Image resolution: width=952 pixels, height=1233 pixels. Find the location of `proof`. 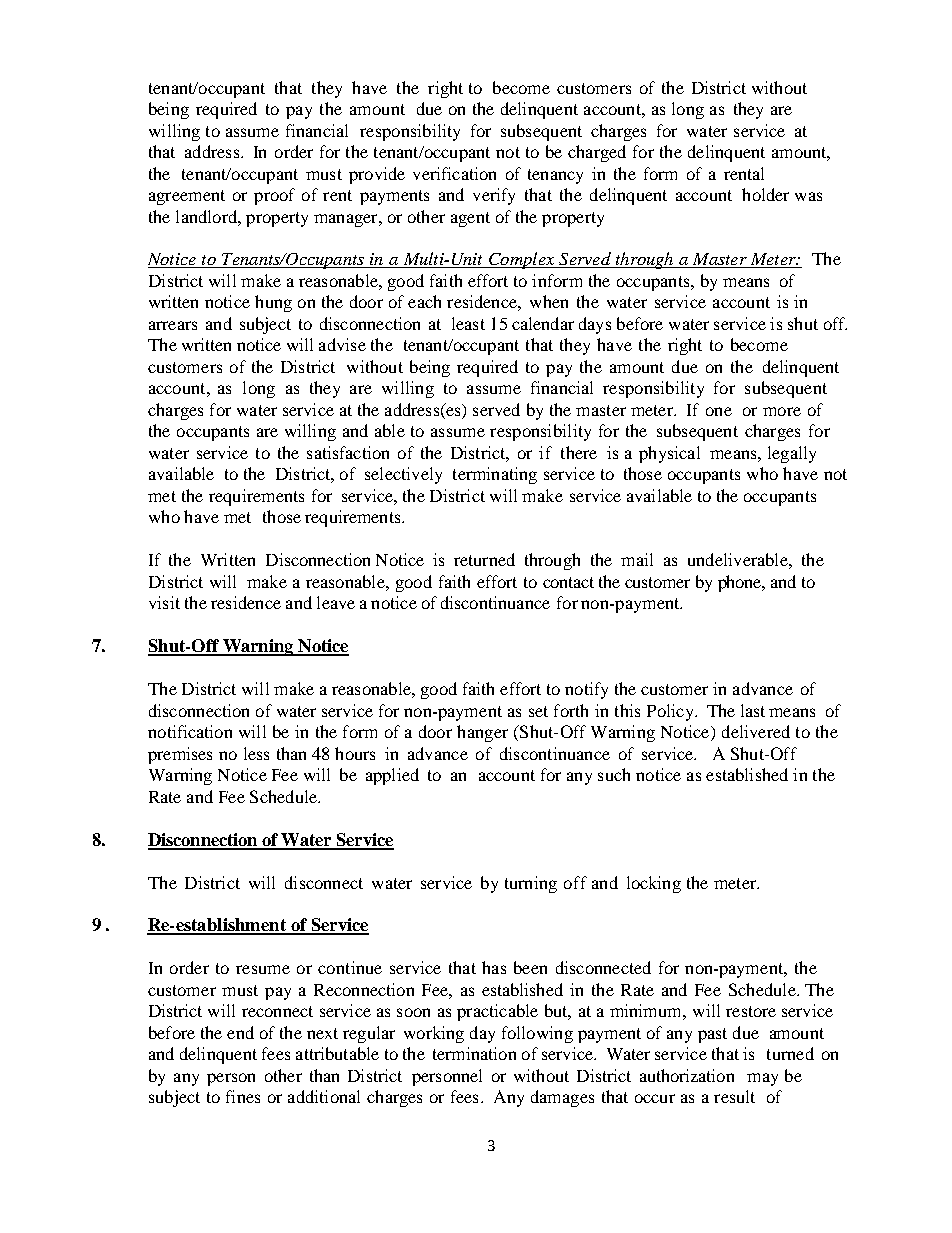

proof is located at coordinates (274, 196).
